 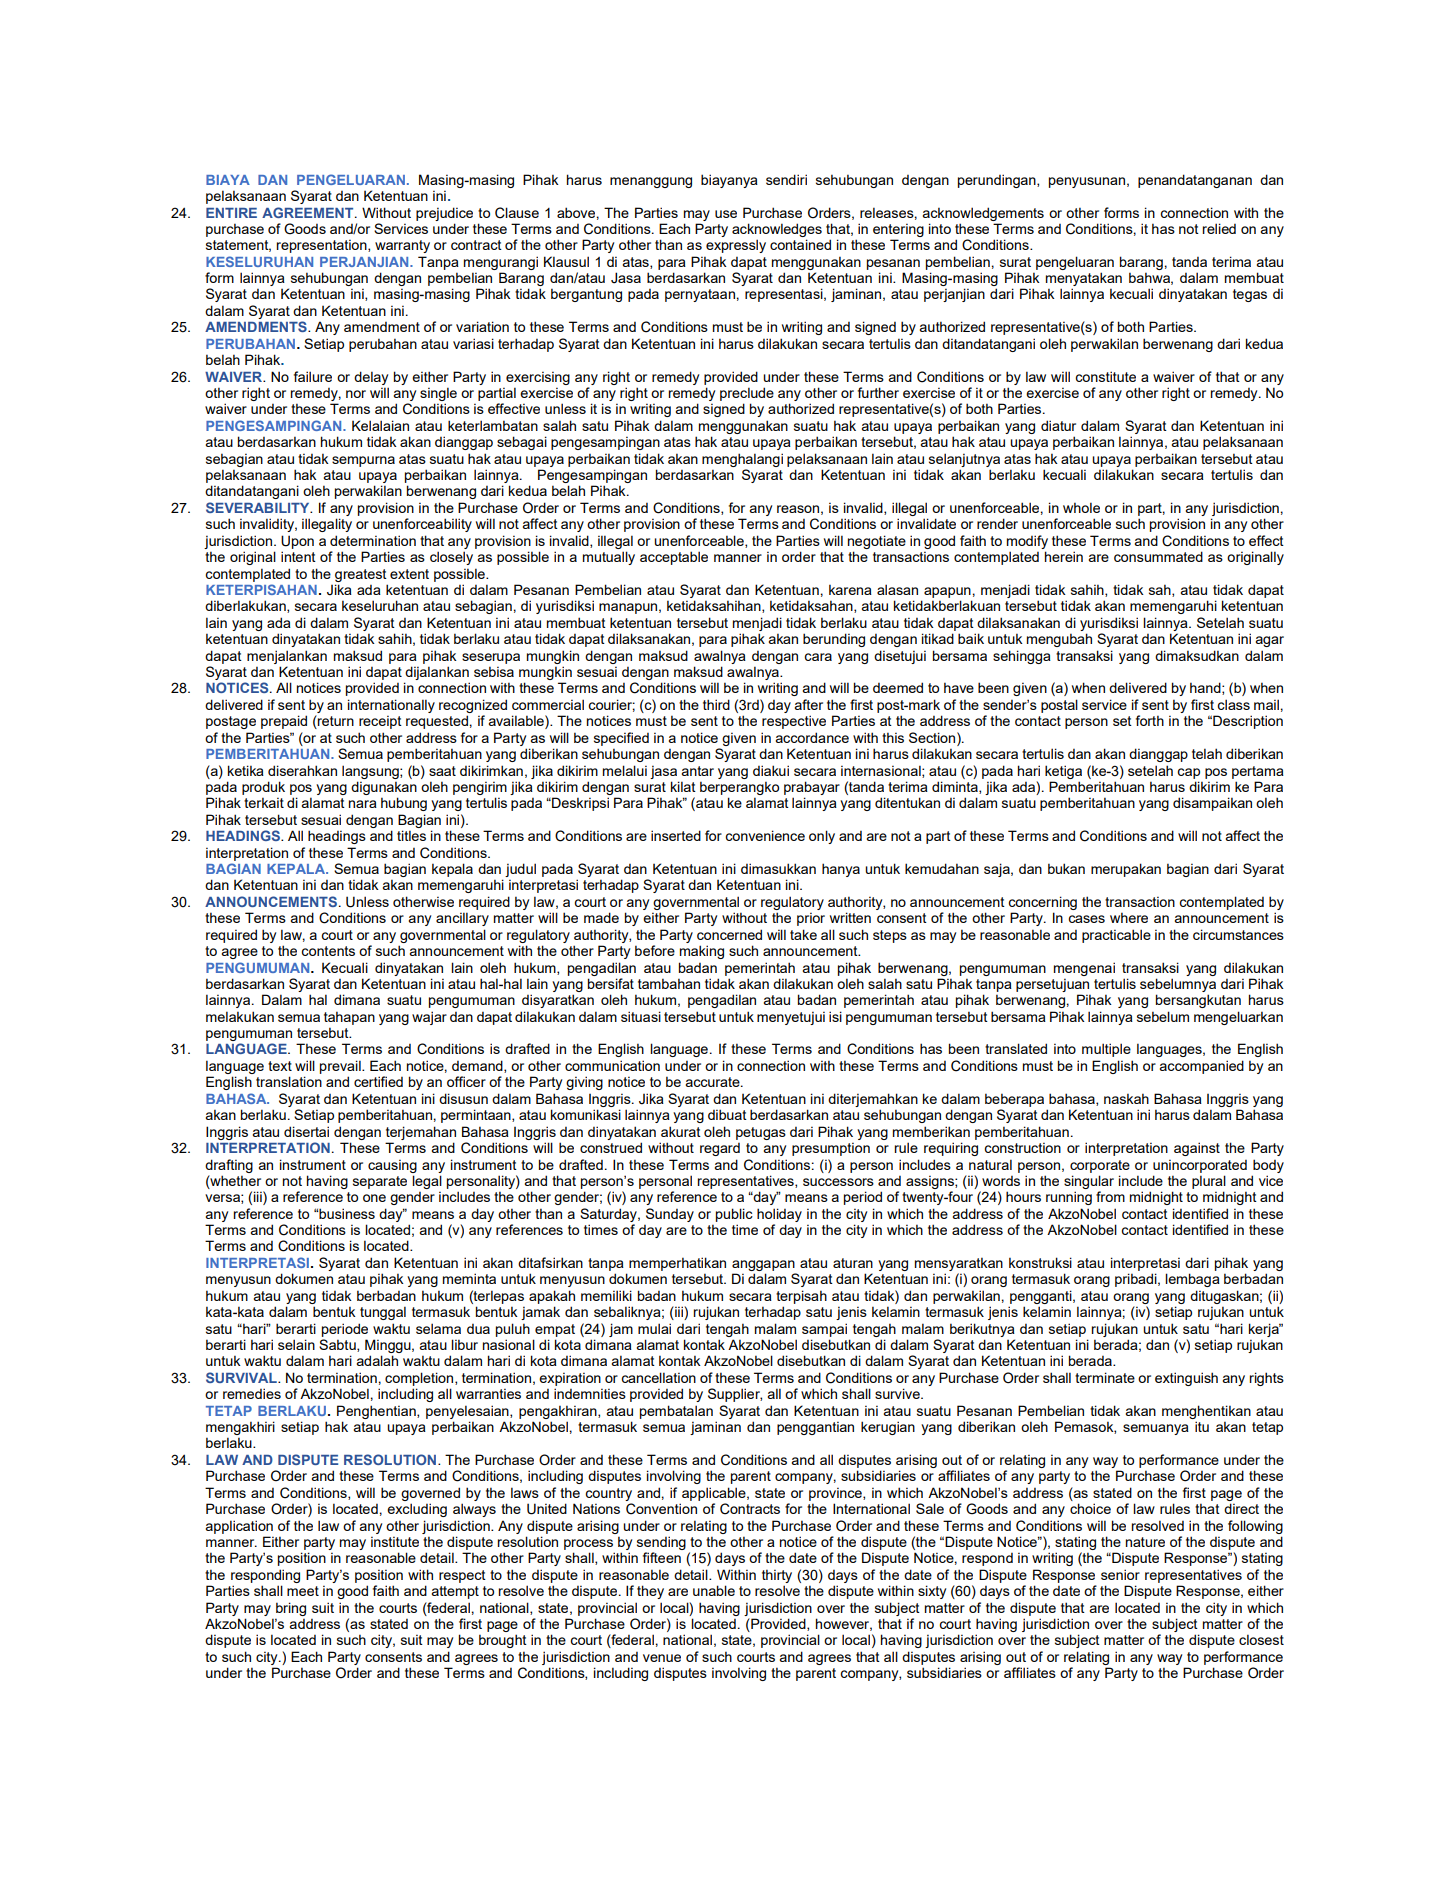 I want to click on contents, so click(x=328, y=951).
